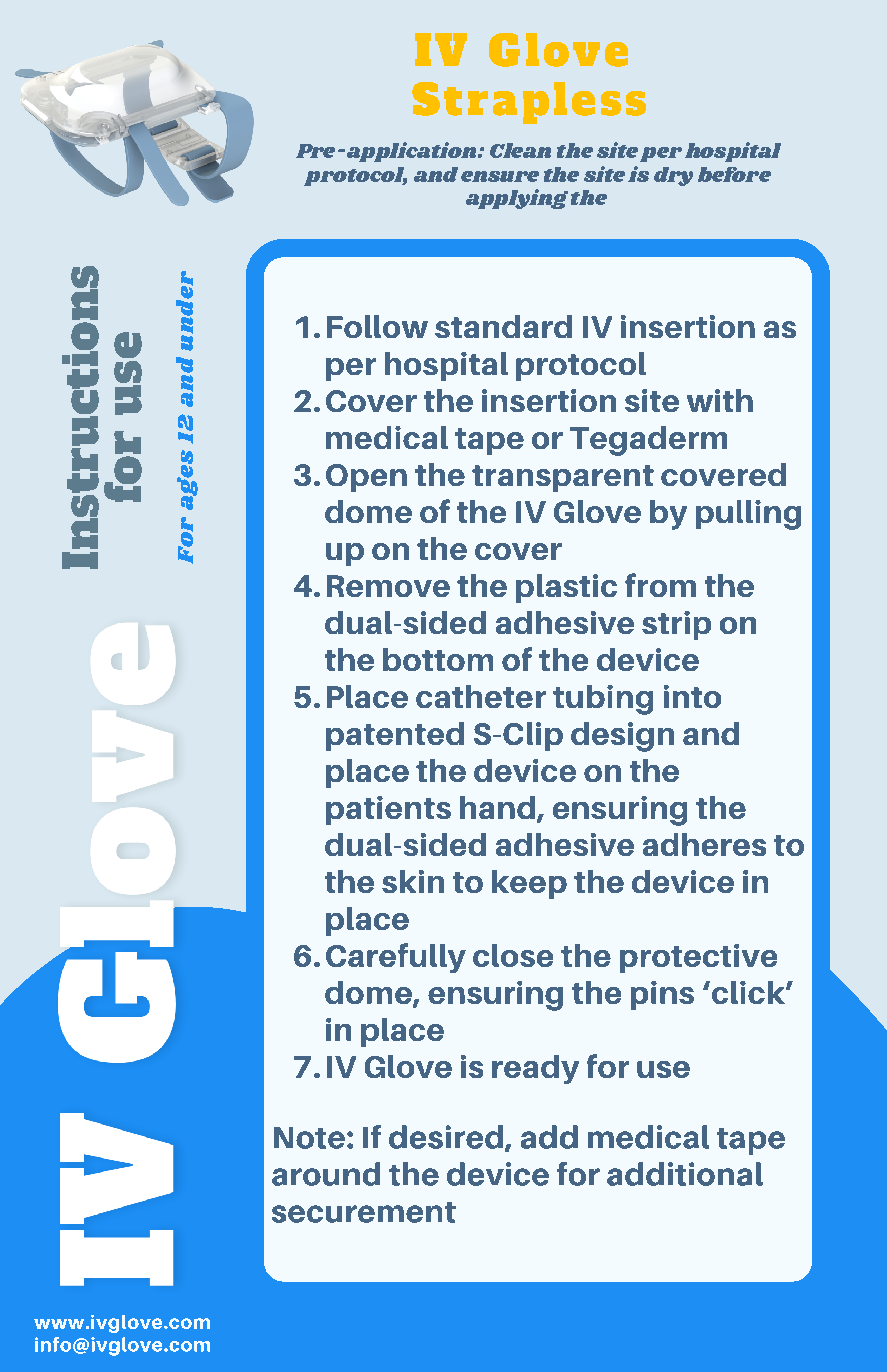  I want to click on applying, so click(517, 199).
